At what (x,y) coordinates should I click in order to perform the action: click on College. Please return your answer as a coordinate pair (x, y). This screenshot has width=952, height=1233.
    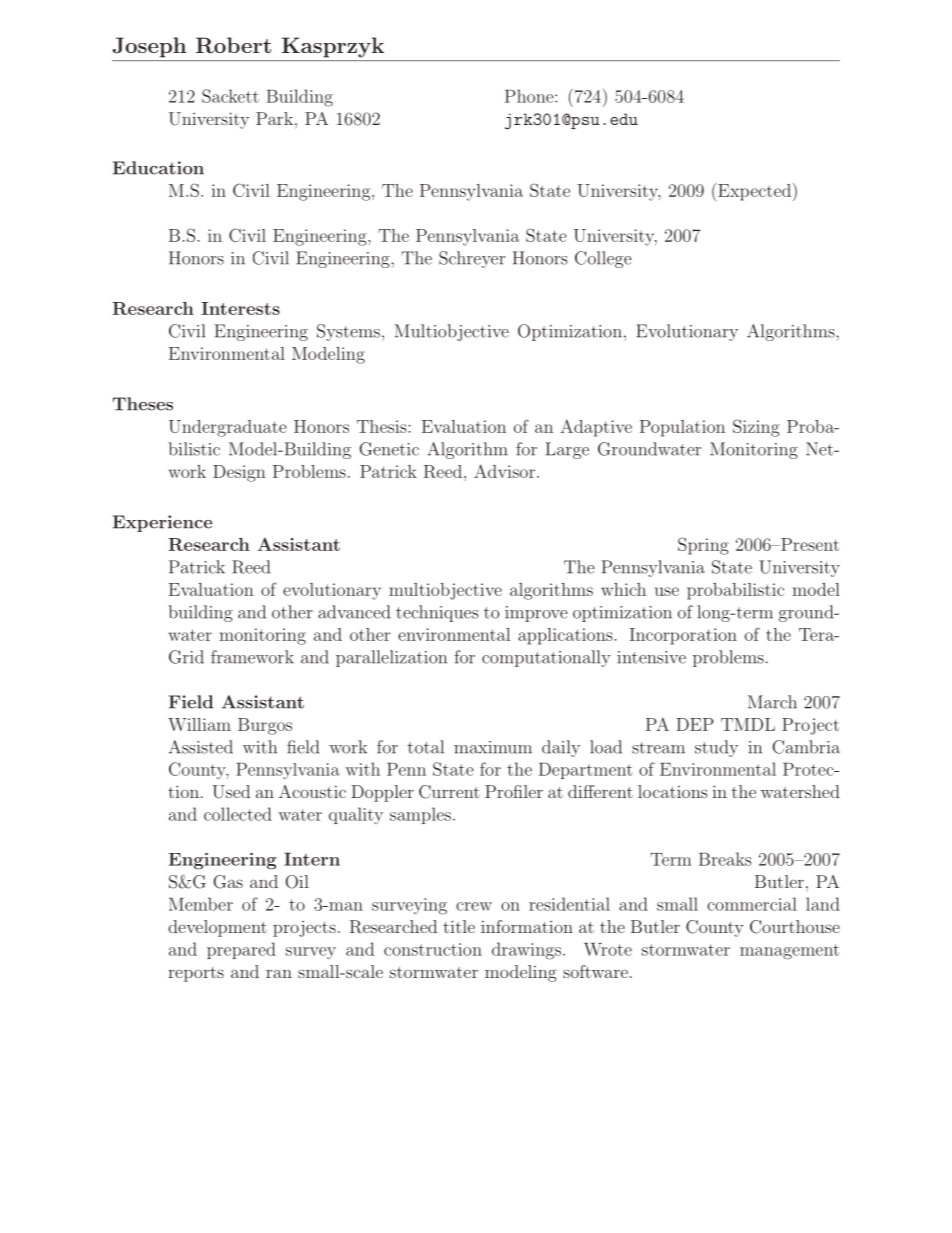
    Looking at the image, I should click on (603, 259).
